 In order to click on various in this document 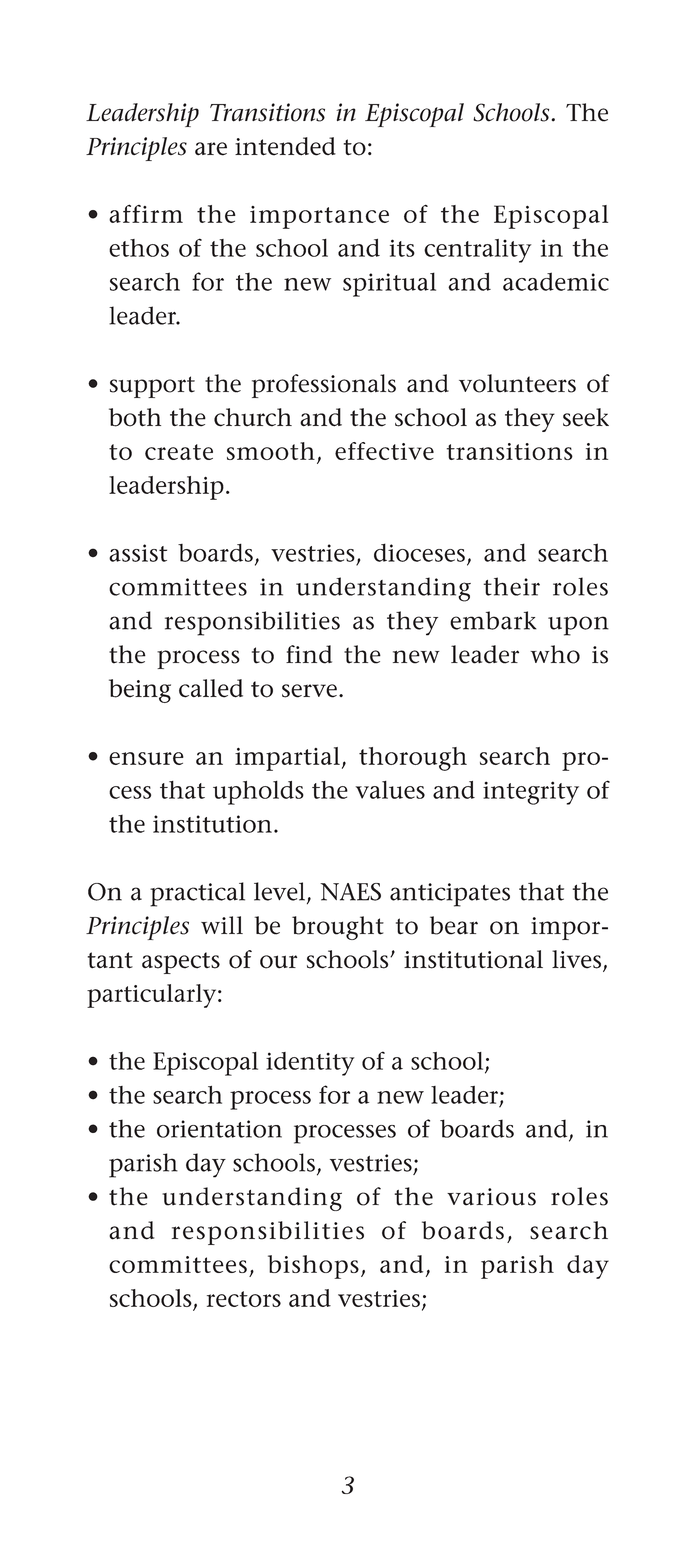, I will do `click(491, 1197)`.
